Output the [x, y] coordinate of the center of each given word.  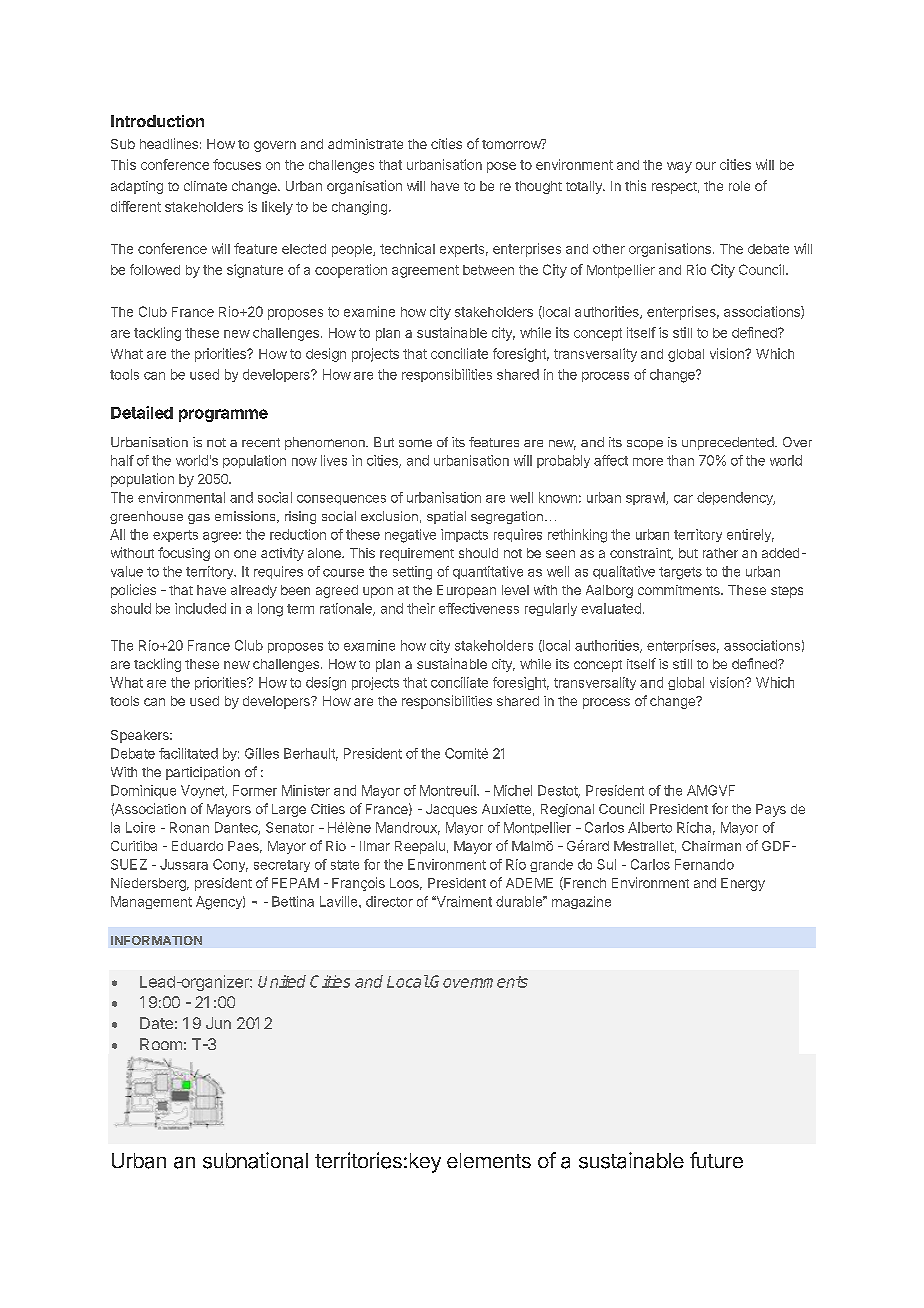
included [200, 608]
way [679, 167]
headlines [169, 143]
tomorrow [512, 144]
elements [489, 1160]
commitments [680, 590]
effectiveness [479, 608]
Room [161, 1044]
